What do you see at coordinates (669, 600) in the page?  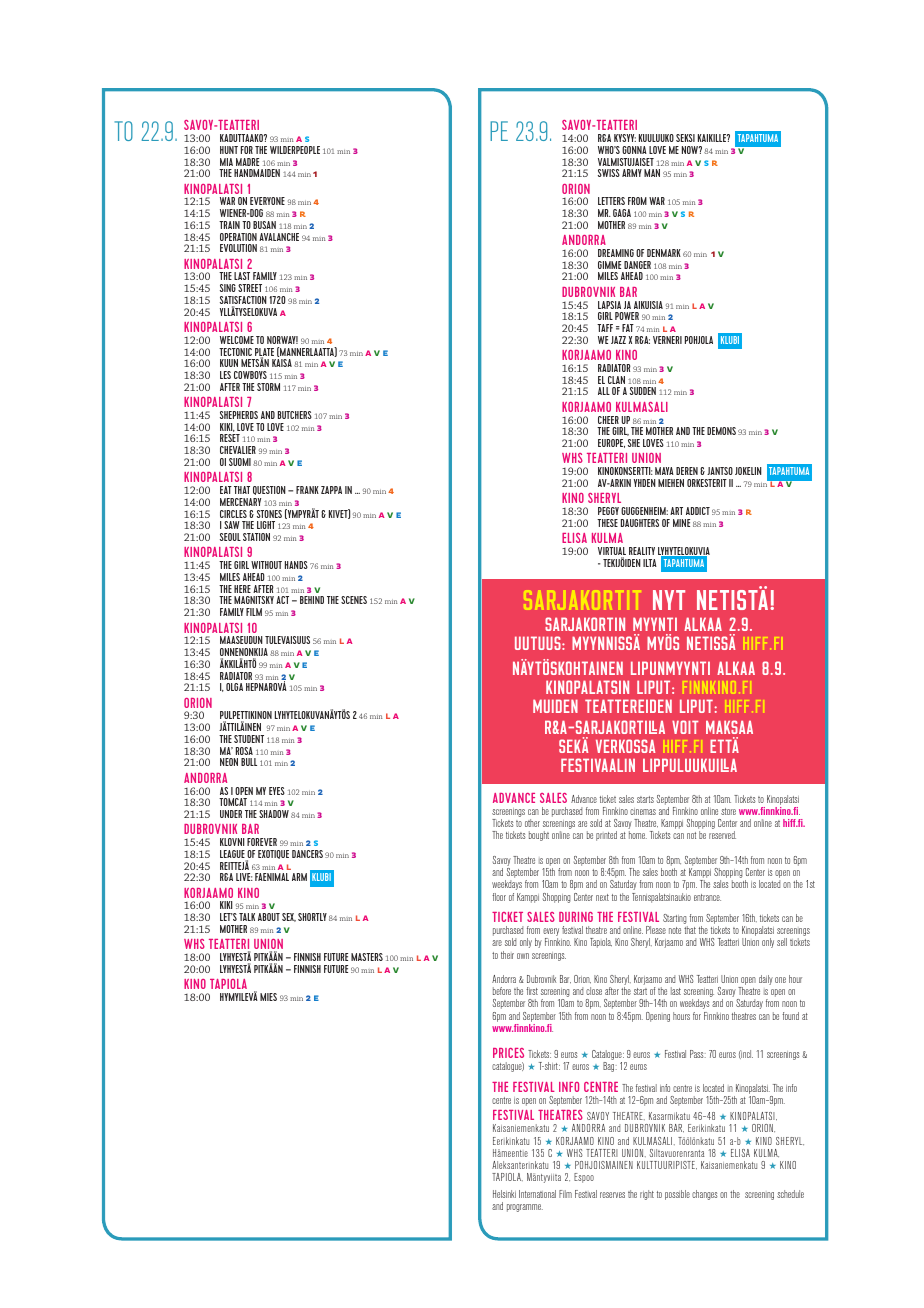 I see `NYT` at bounding box center [669, 600].
